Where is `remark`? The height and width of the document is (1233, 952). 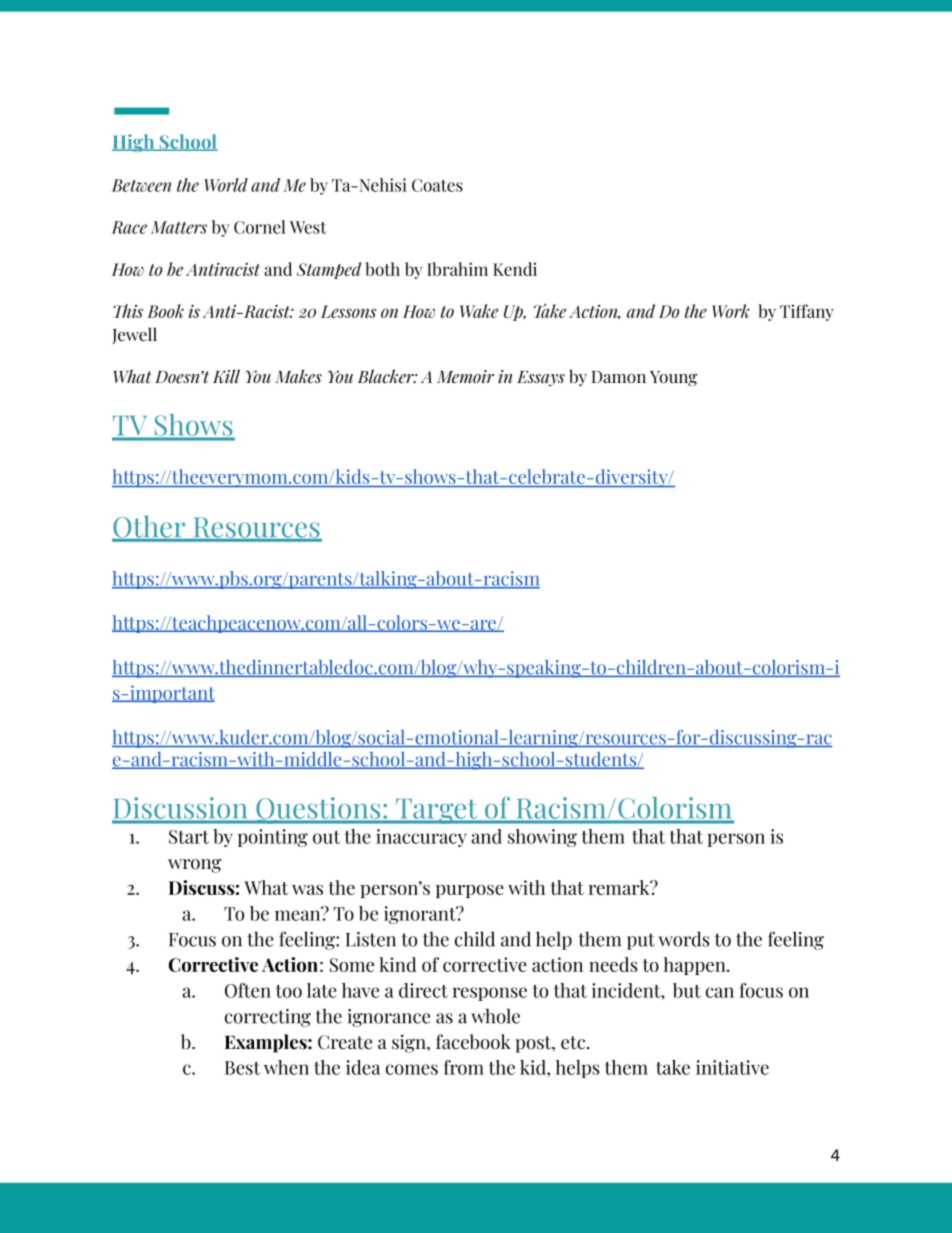
remark is located at coordinates (620, 887).
